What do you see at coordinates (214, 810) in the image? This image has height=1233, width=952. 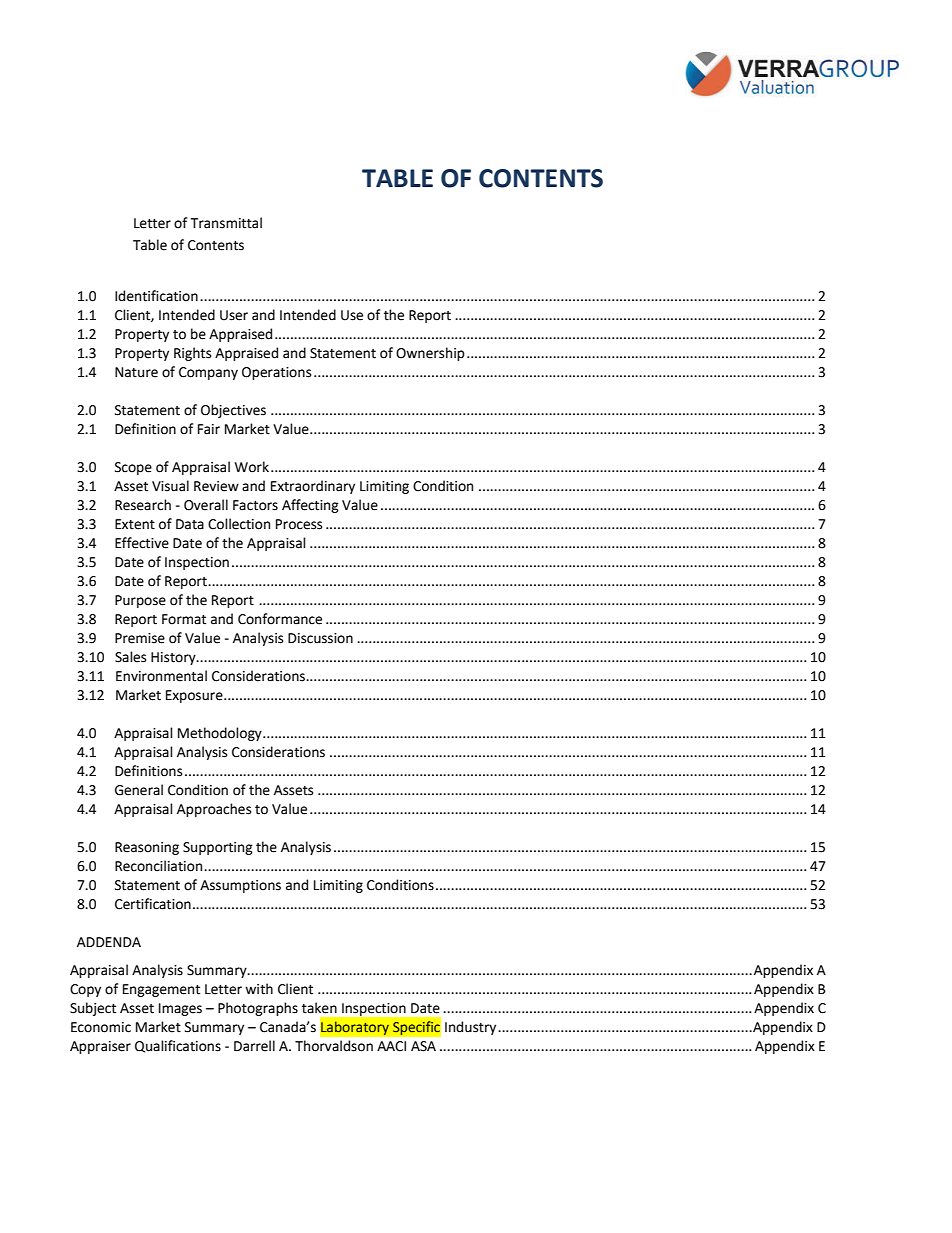 I see `Approaches` at bounding box center [214, 810].
